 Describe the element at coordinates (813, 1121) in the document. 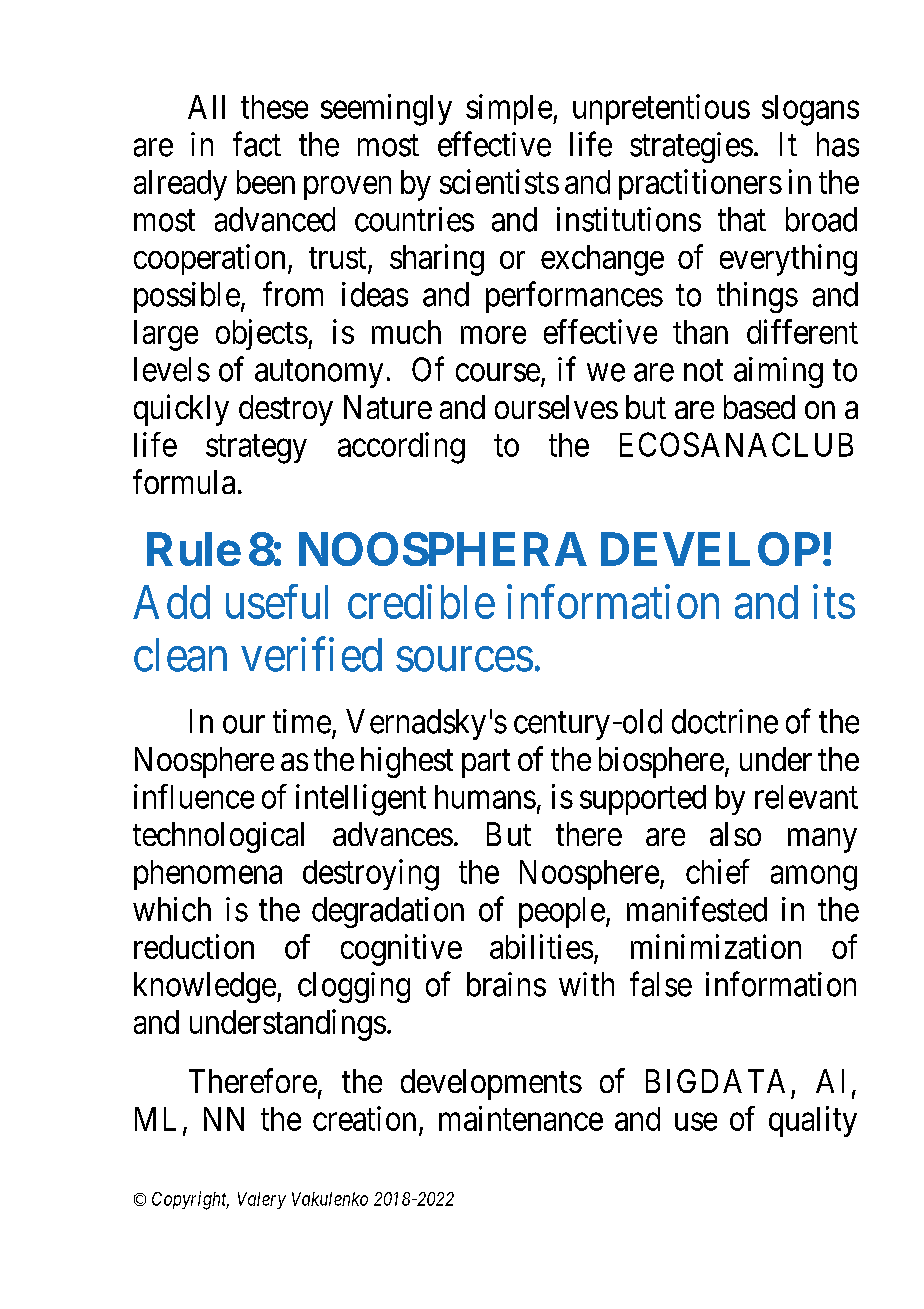

I see `quality` at that location.
